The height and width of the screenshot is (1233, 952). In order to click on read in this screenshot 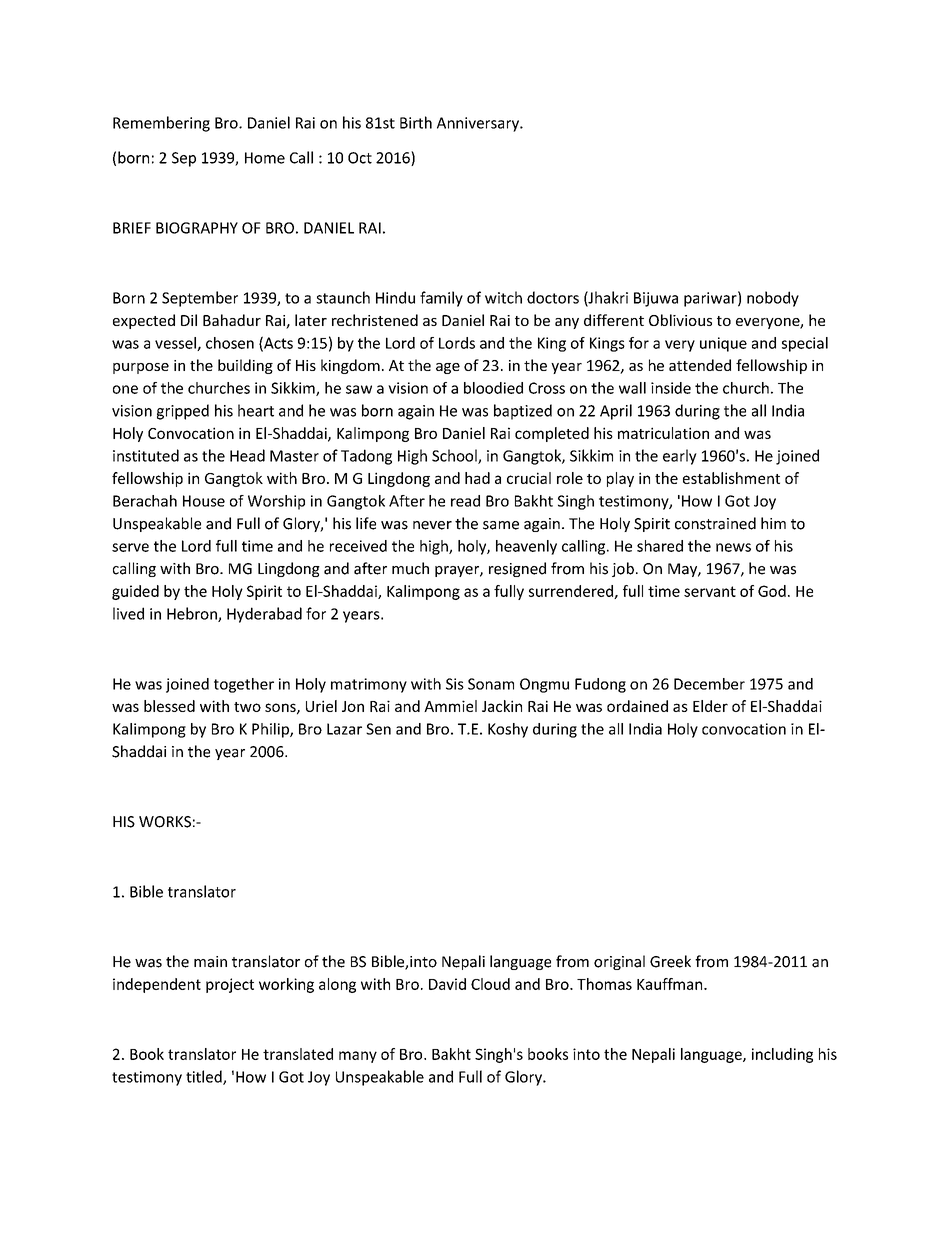, I will do `click(465, 501)`.
